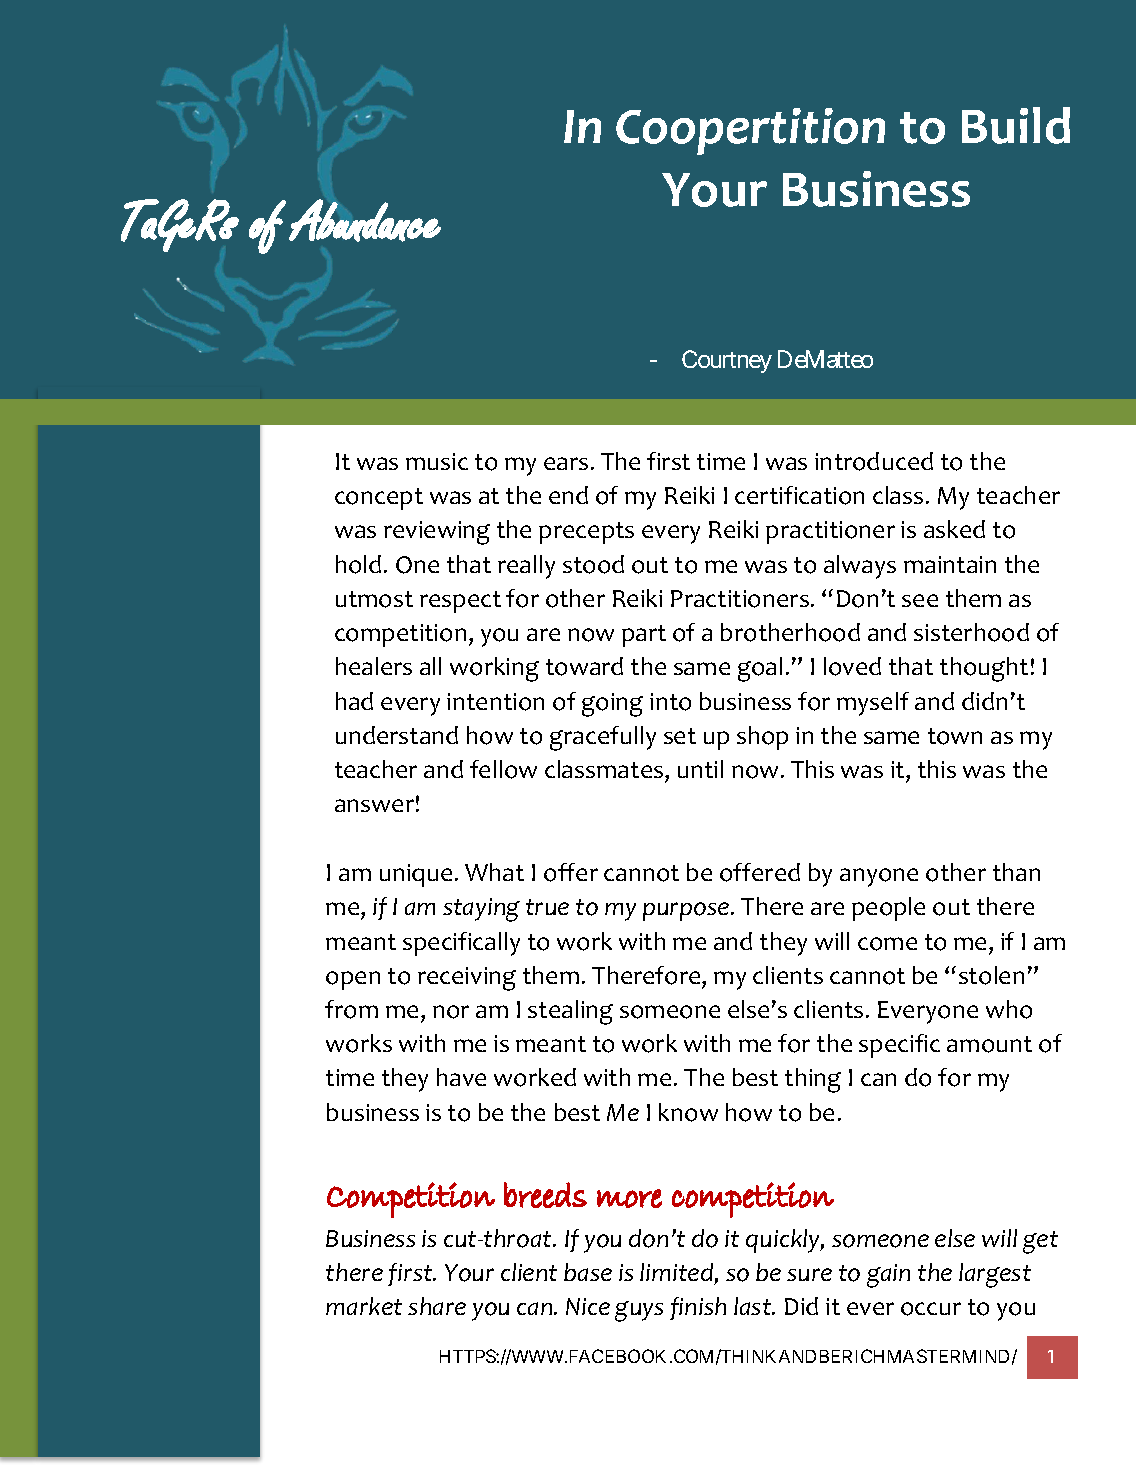 This screenshot has height=1471, width=1136. Describe the element at coordinates (727, 361) in the screenshot. I see `Courtney` at that location.
